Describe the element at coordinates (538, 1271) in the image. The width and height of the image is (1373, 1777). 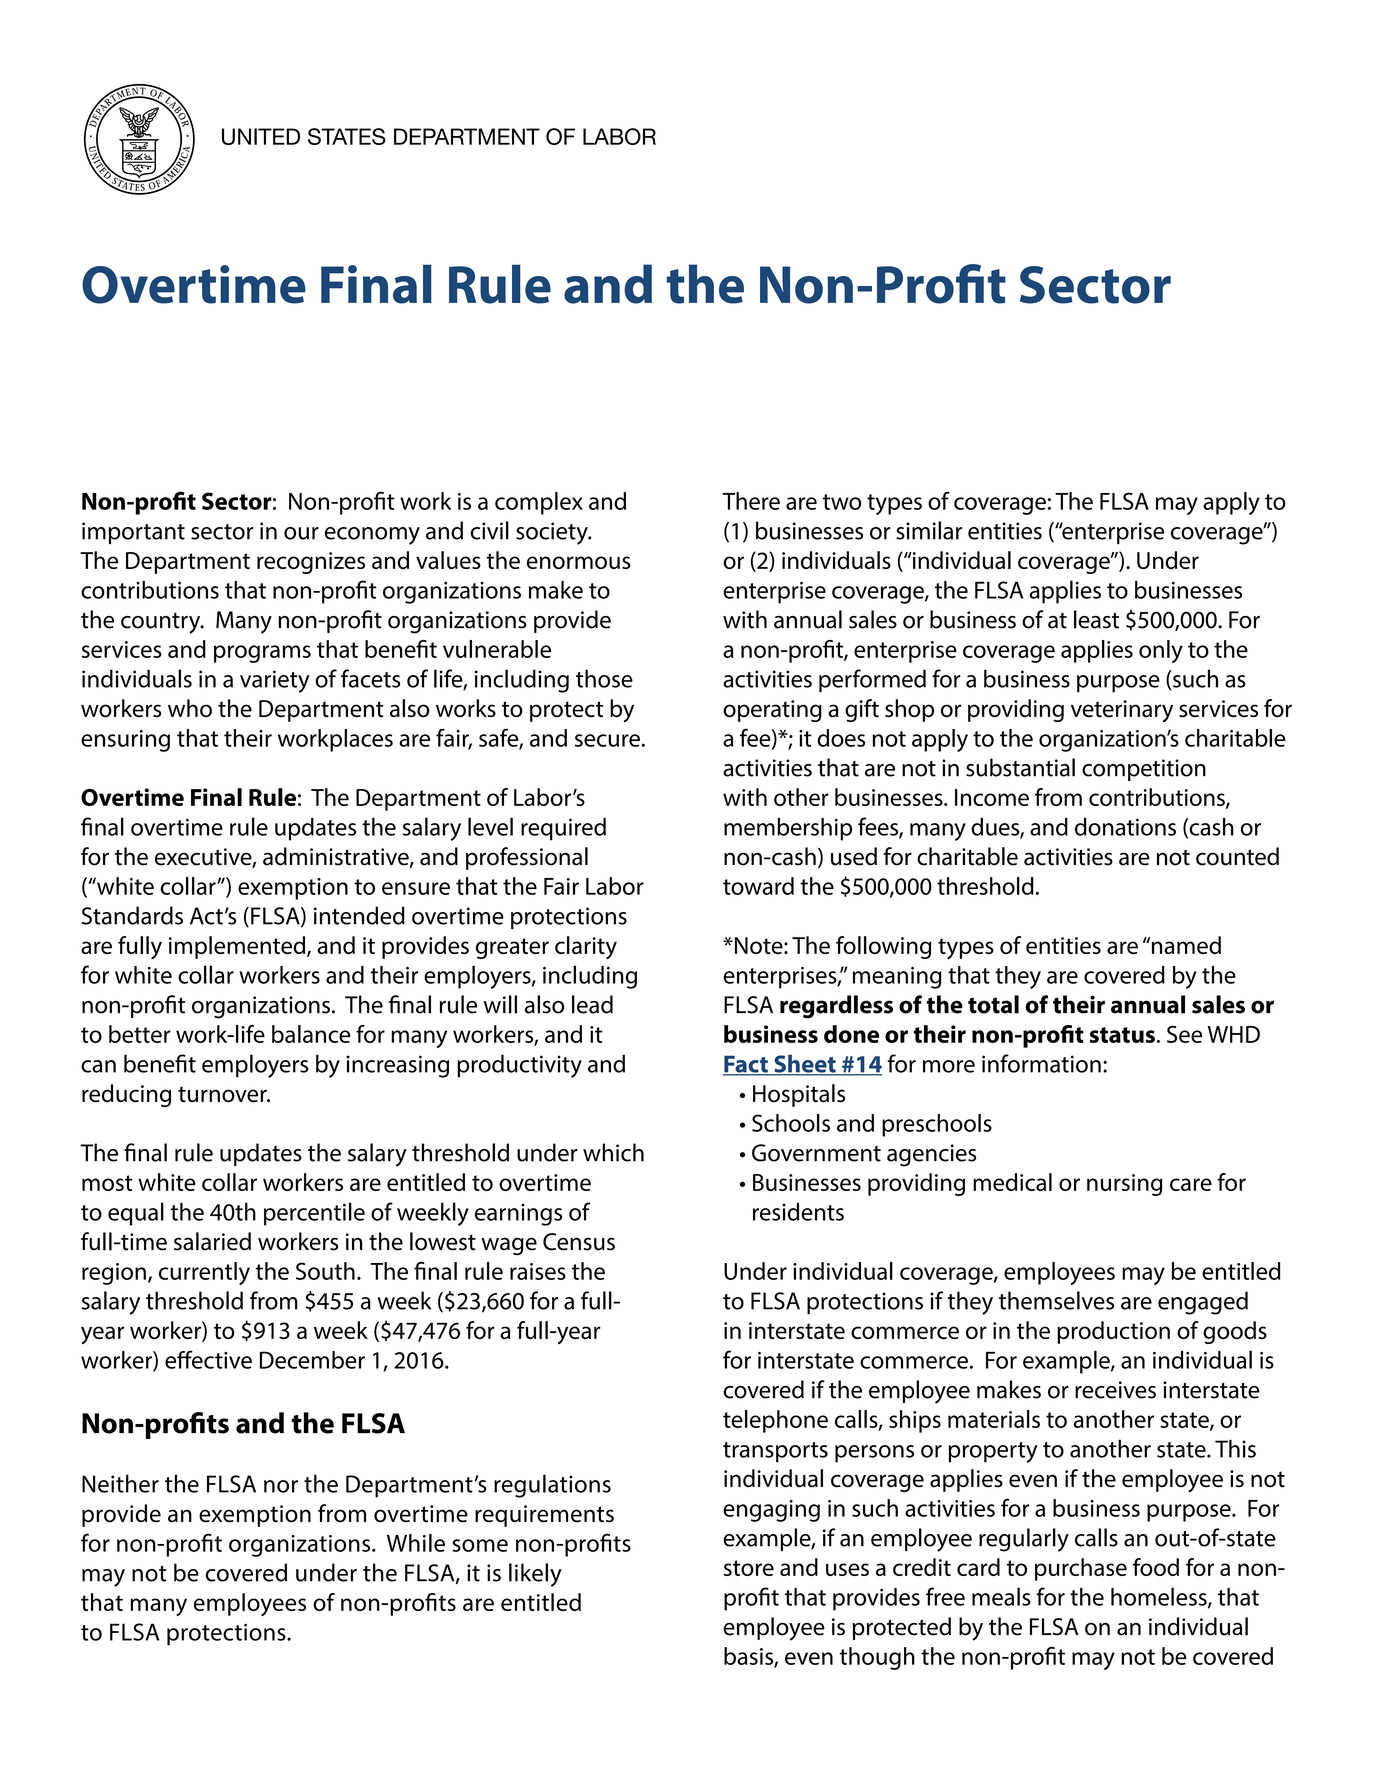
I see `raises` at that location.
